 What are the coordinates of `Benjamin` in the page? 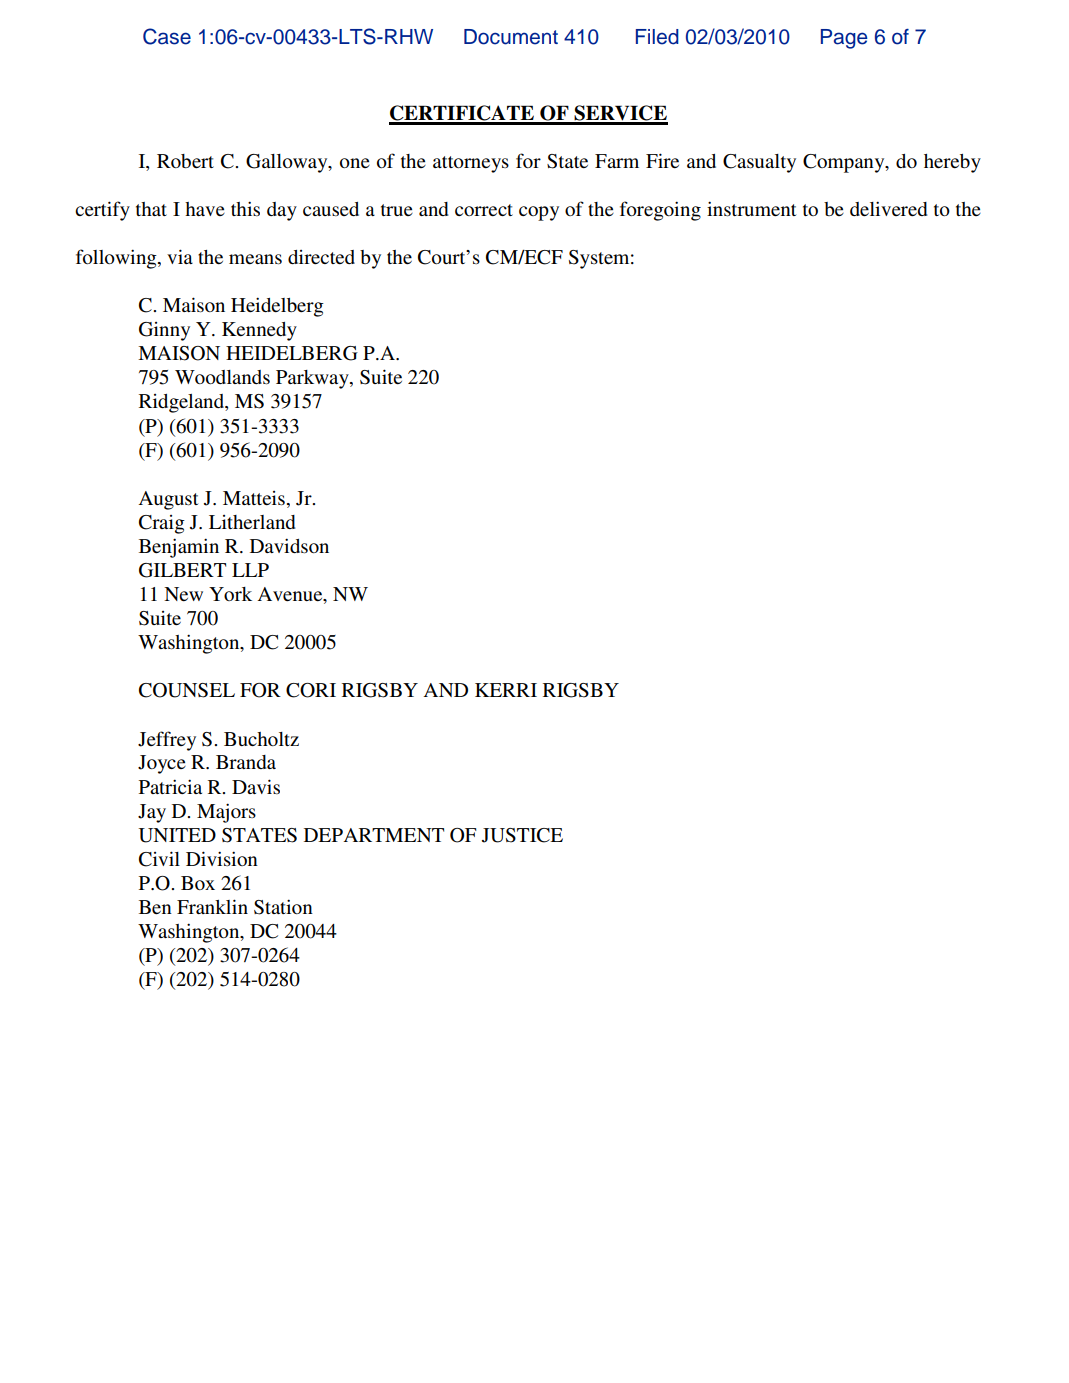 It's located at (179, 548).
